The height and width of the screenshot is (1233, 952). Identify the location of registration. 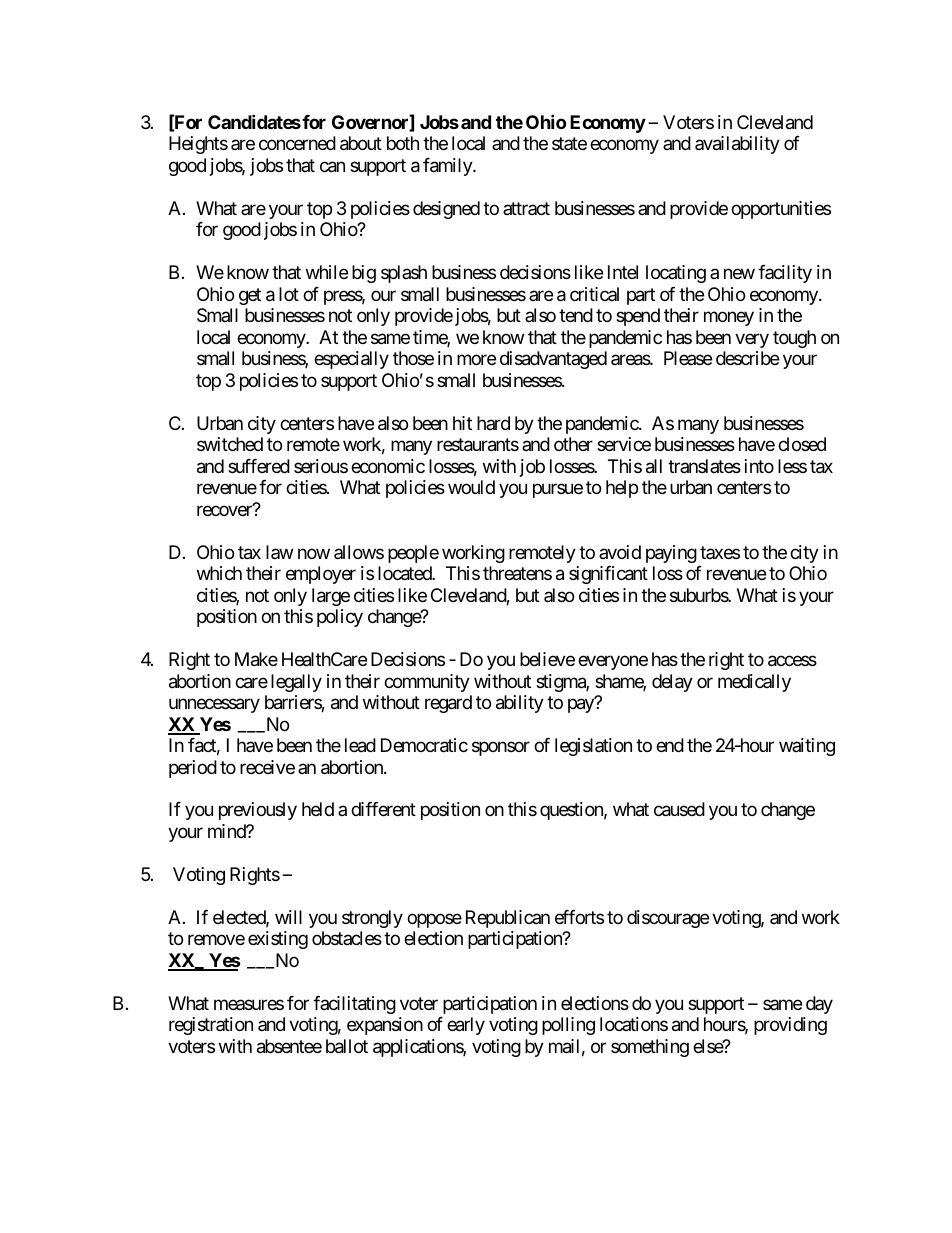
(211, 1026).
